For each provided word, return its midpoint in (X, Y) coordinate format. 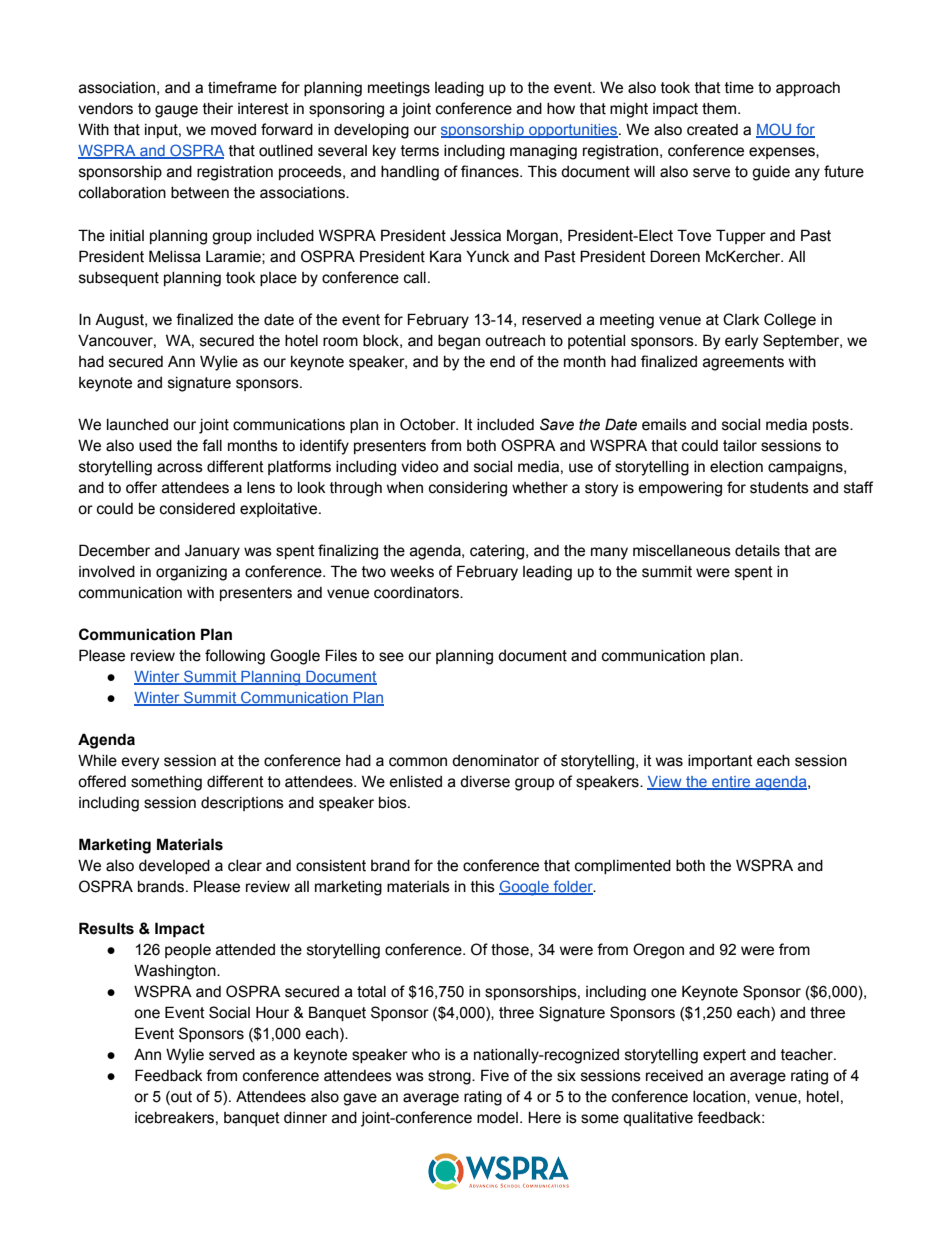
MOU (775, 130)
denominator (495, 761)
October (429, 424)
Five (495, 1075)
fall (212, 445)
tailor (740, 446)
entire (731, 783)
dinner (305, 1118)
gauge (176, 111)
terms (420, 151)
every (140, 763)
